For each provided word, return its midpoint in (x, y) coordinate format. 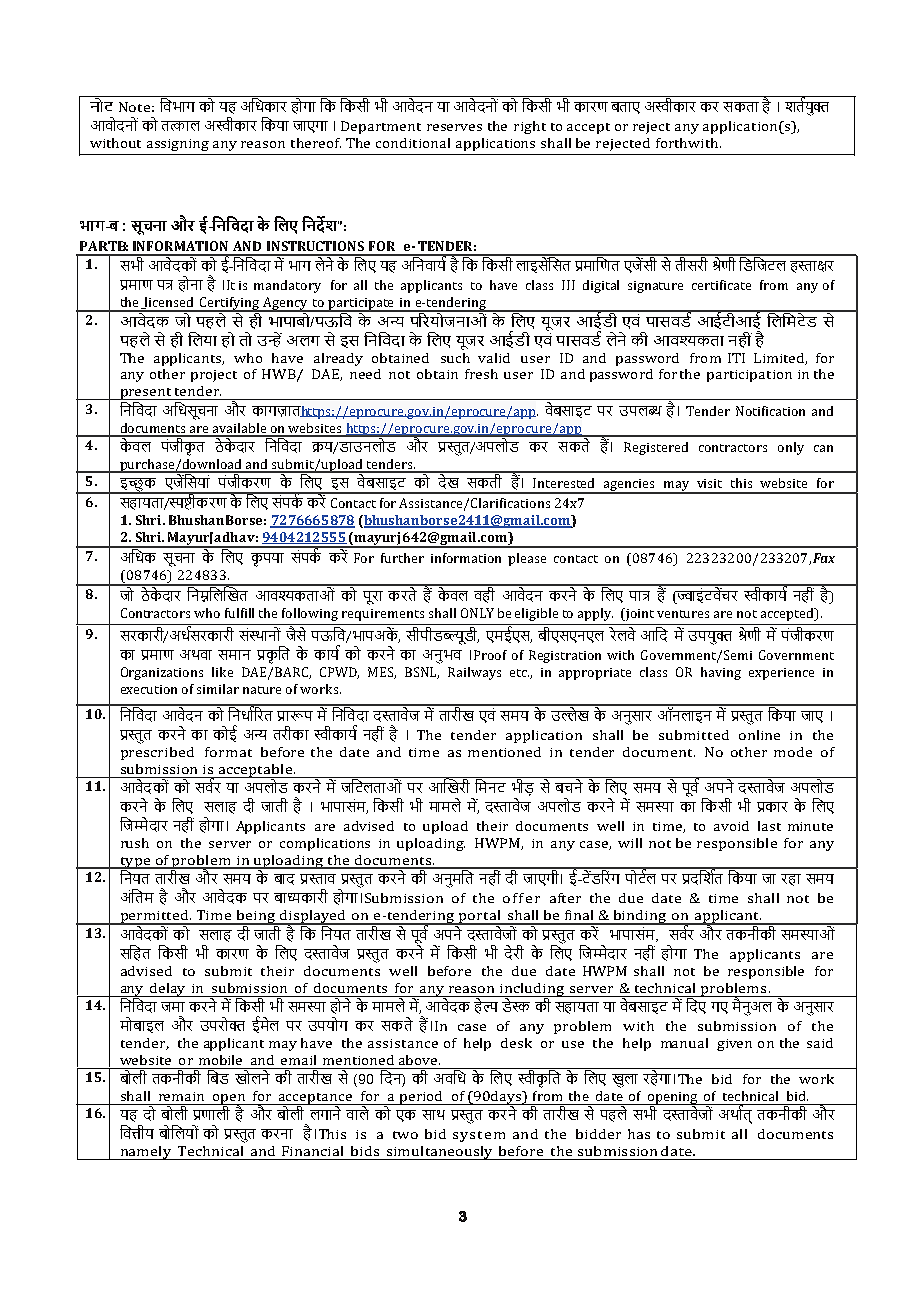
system (479, 1136)
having (721, 673)
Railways (474, 673)
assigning (178, 145)
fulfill (239, 613)
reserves (454, 127)
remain (181, 1096)
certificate (721, 285)
